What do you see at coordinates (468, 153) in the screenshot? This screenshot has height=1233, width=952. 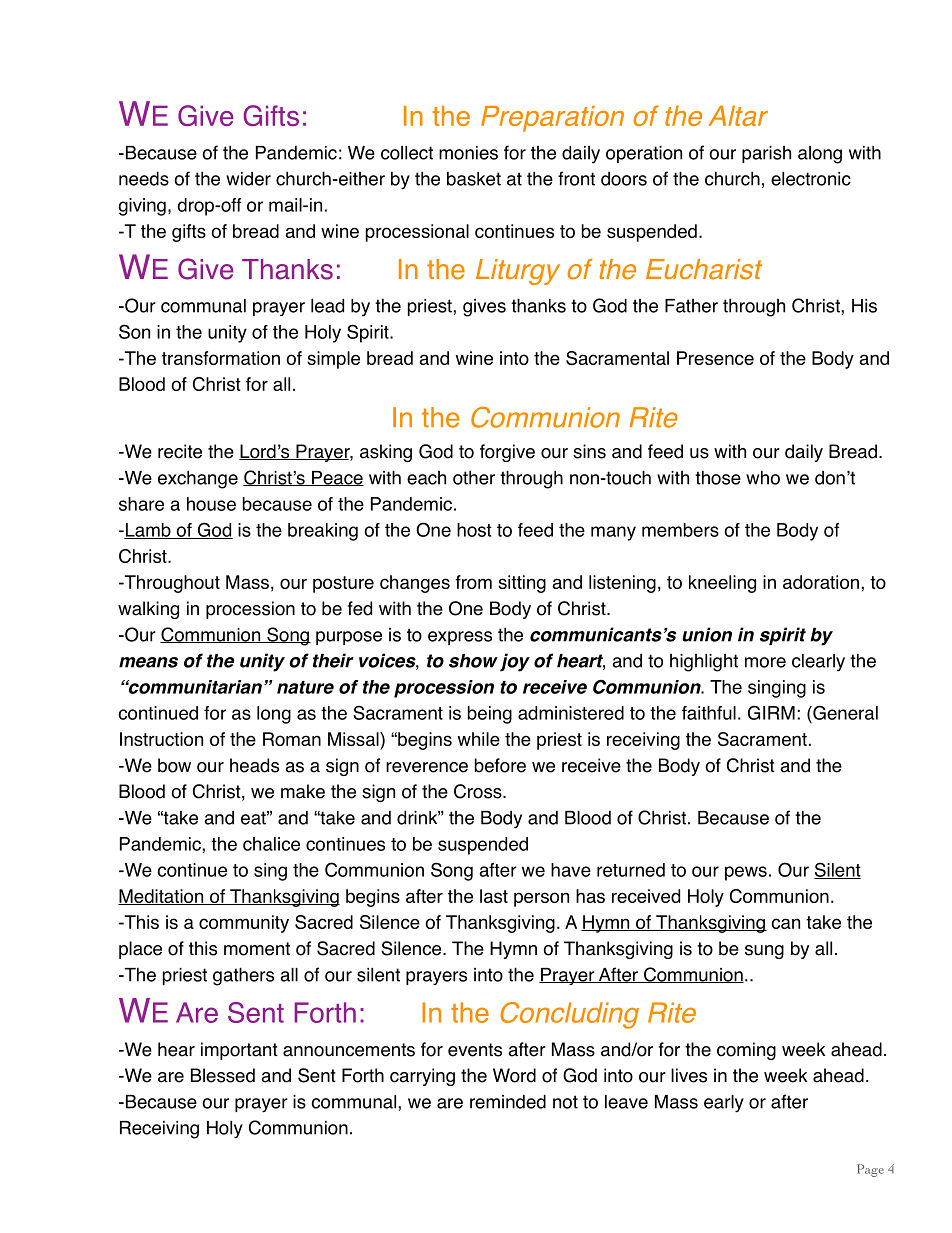 I see `monies` at bounding box center [468, 153].
